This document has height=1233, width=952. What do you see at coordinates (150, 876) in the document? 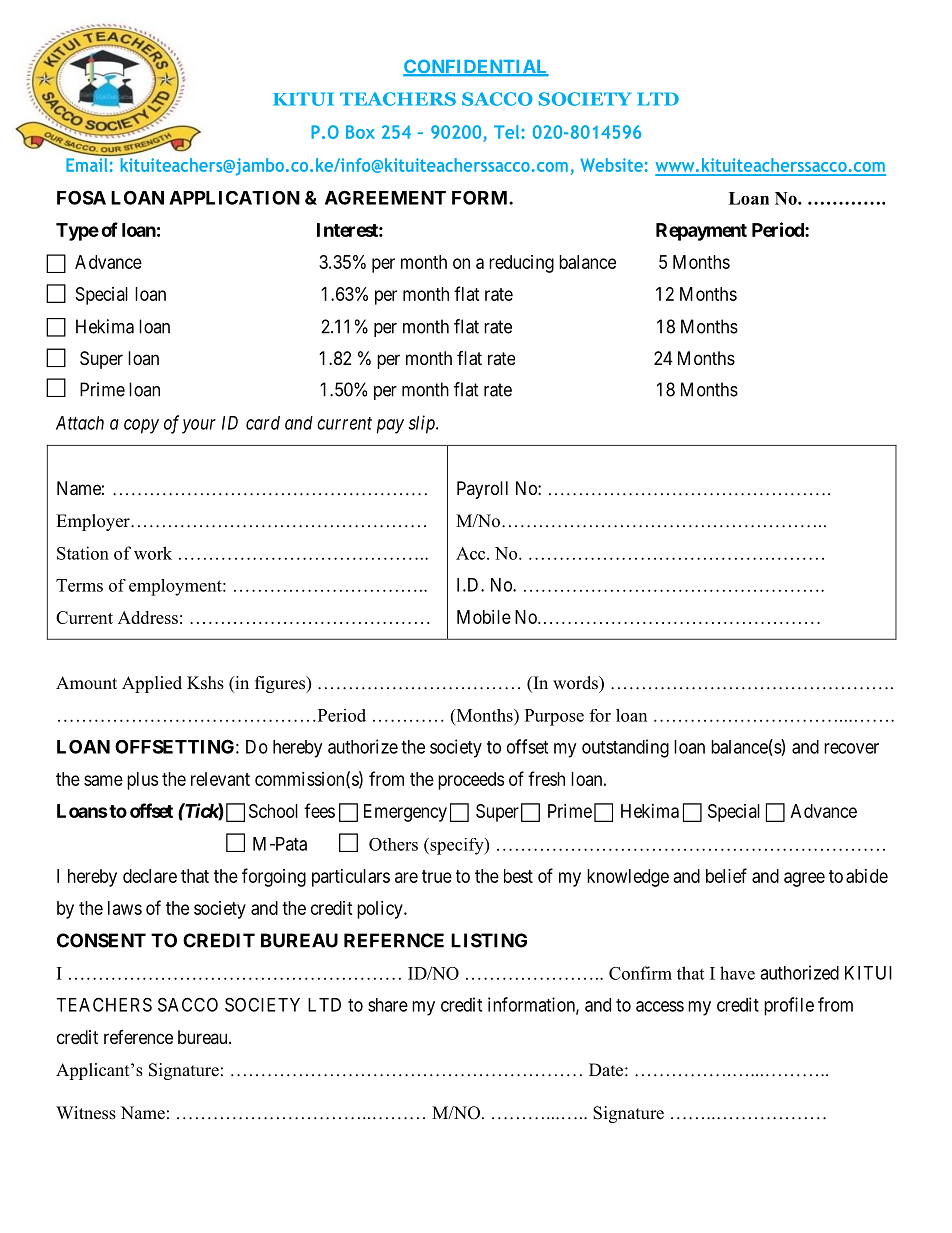
I see `declare` at bounding box center [150, 876].
